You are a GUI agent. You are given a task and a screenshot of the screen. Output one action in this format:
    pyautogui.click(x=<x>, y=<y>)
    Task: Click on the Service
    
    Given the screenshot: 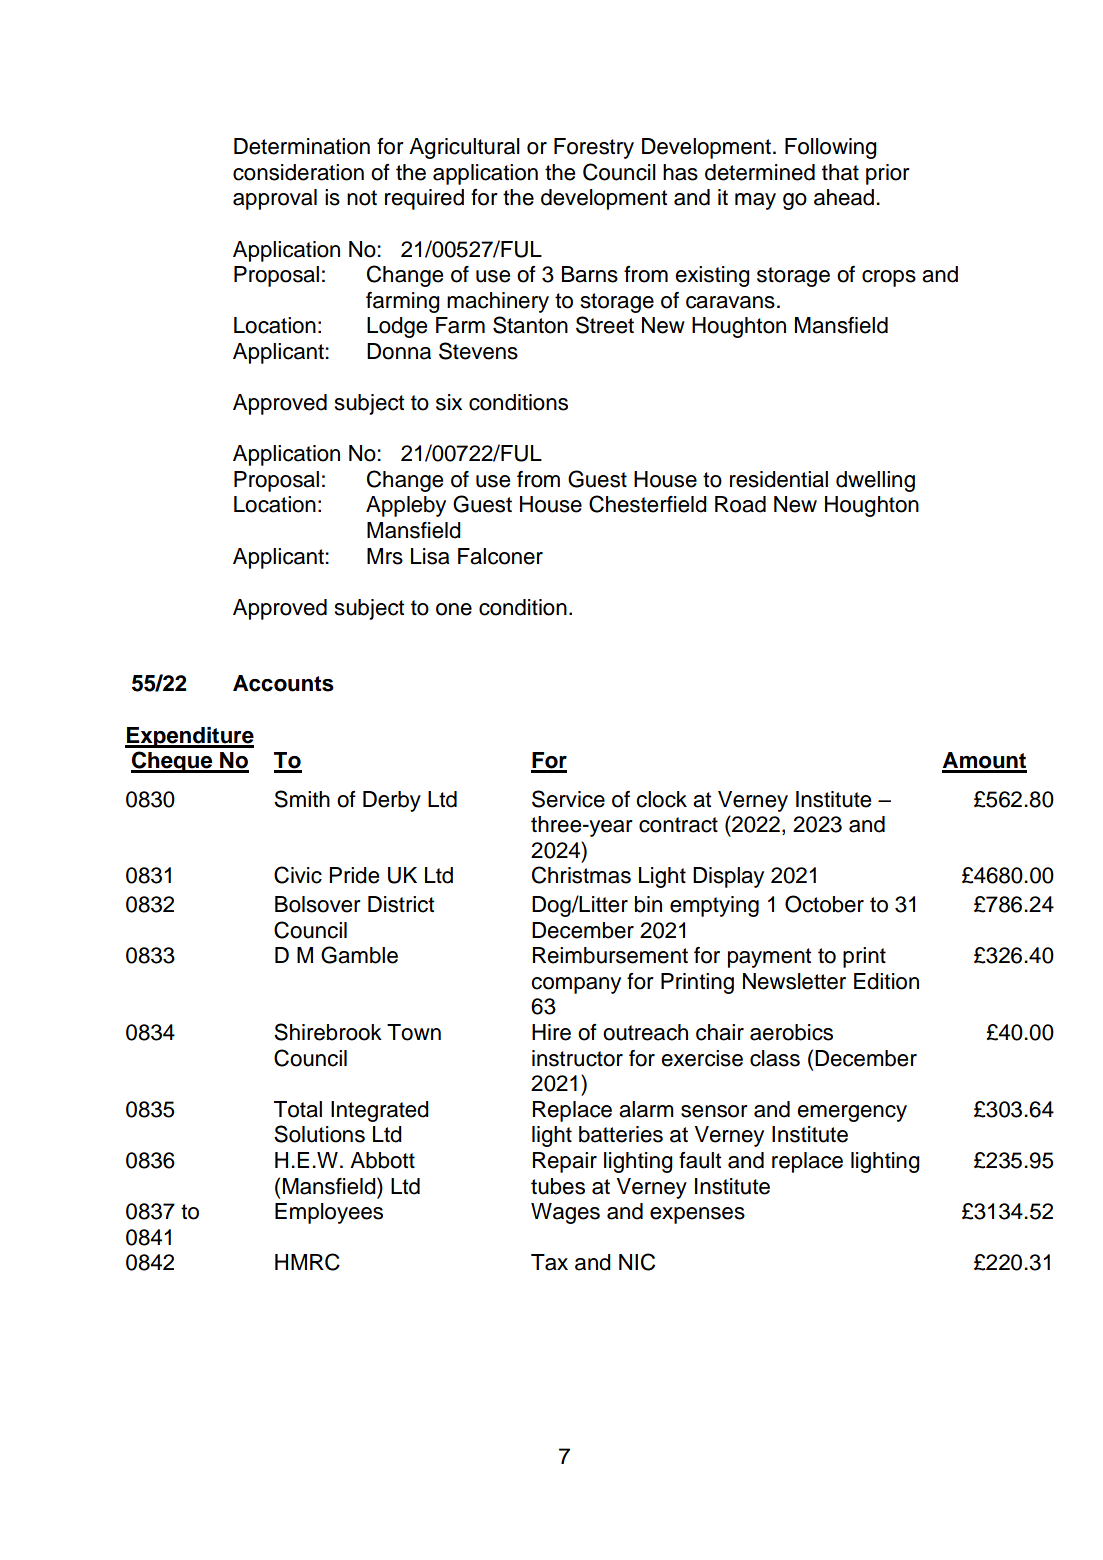 What is the action you would take?
    pyautogui.click(x=568, y=799)
